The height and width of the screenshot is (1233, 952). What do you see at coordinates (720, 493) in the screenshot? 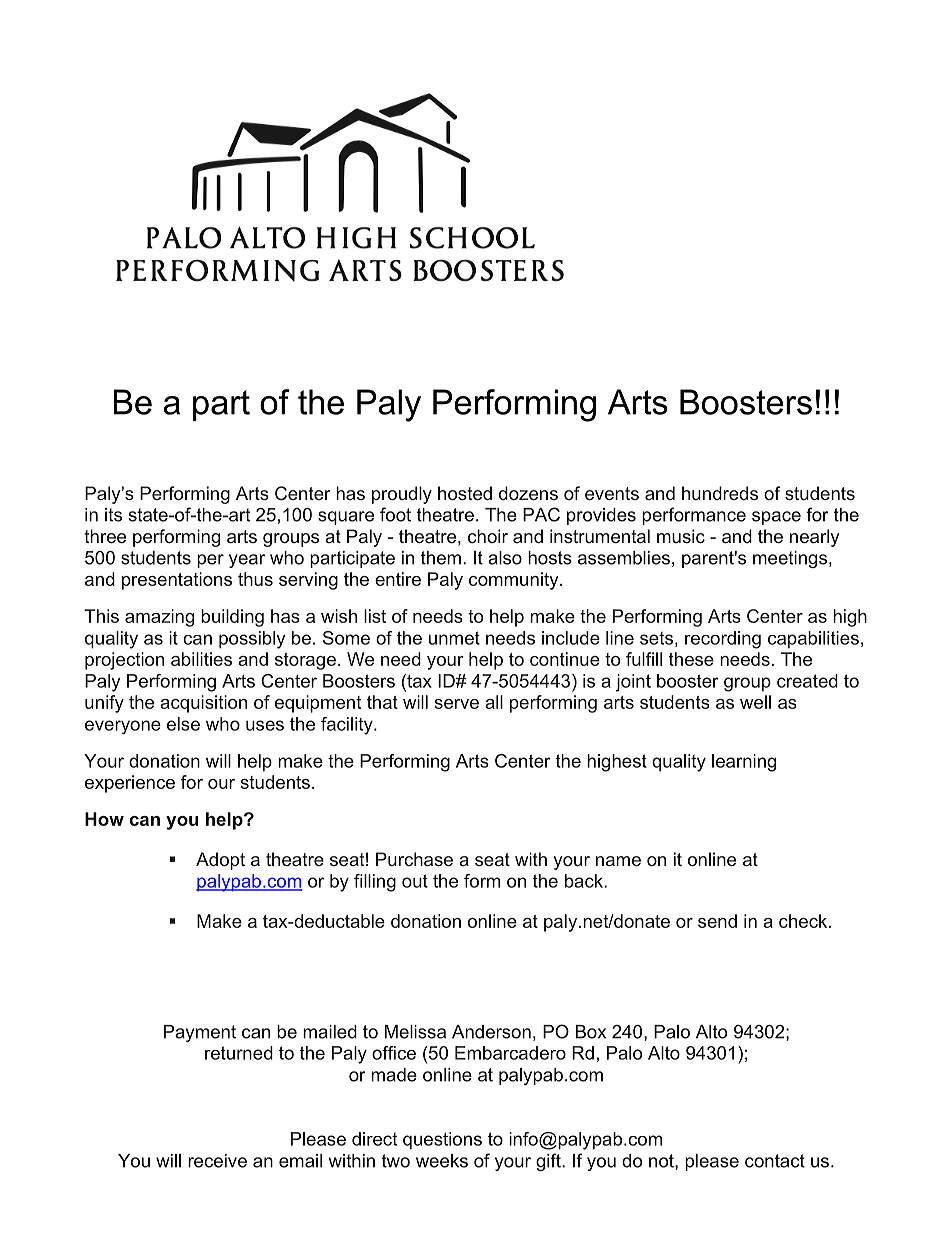
I see `hundreds` at bounding box center [720, 493].
